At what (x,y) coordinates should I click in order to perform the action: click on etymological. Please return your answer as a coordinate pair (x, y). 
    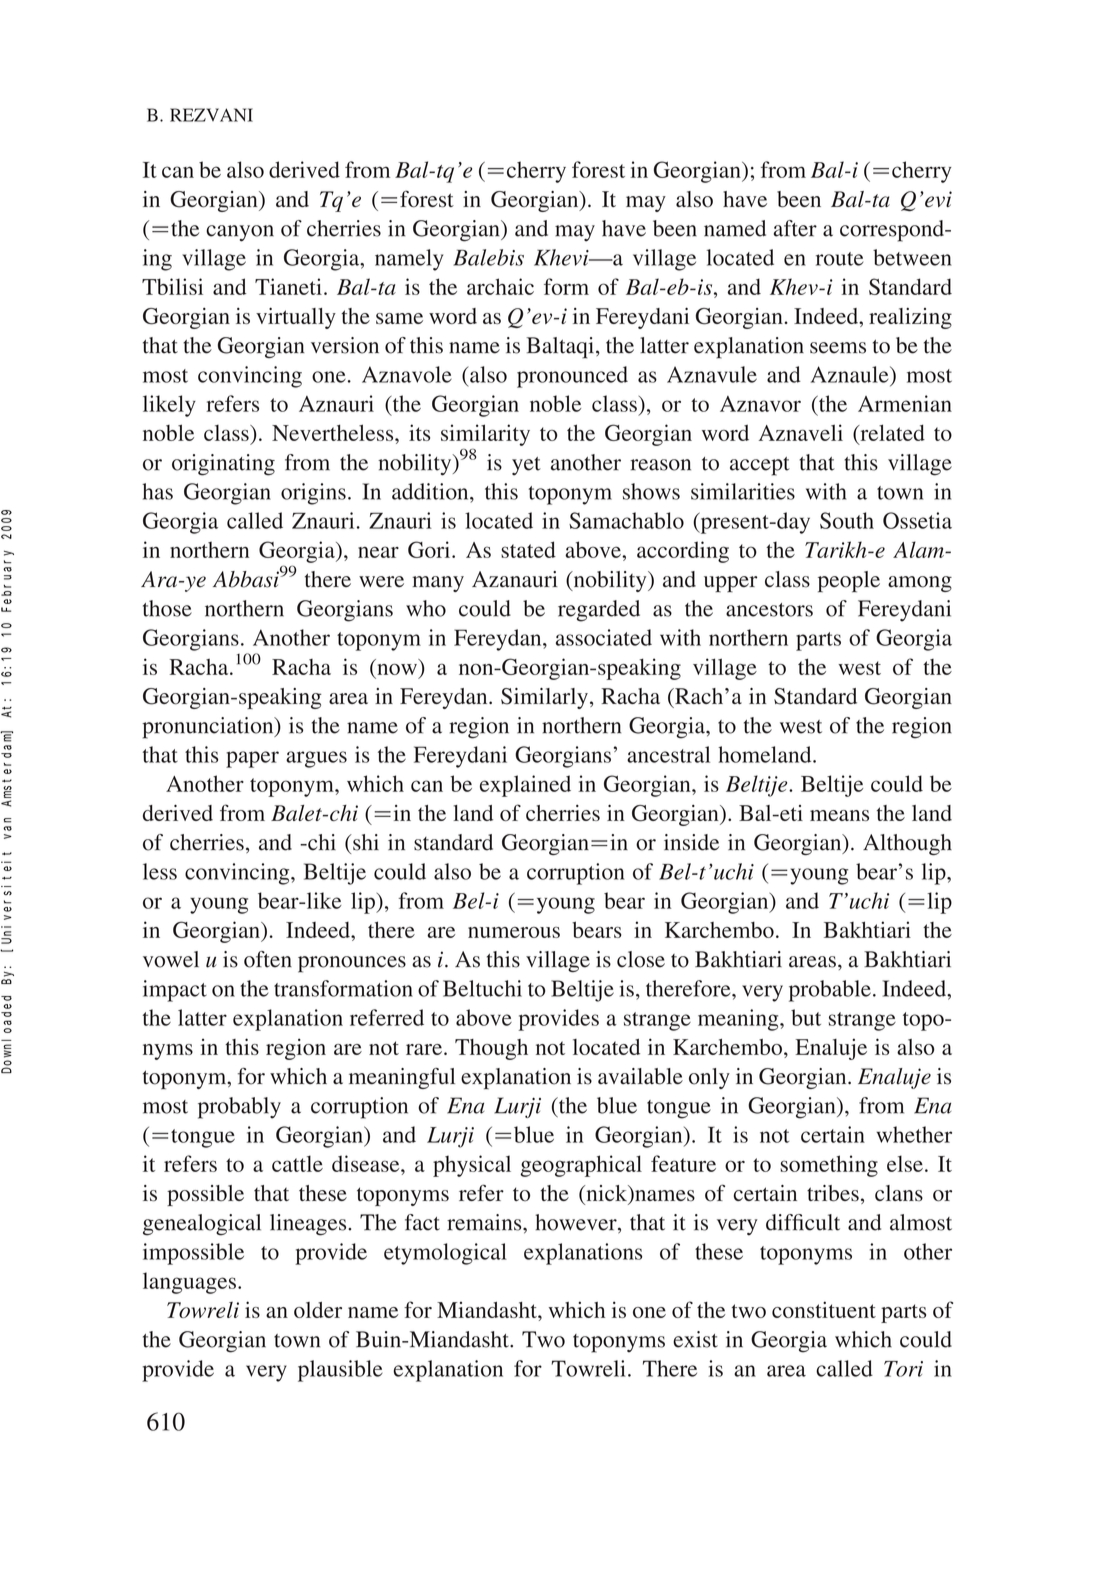
    Looking at the image, I should click on (445, 1254).
